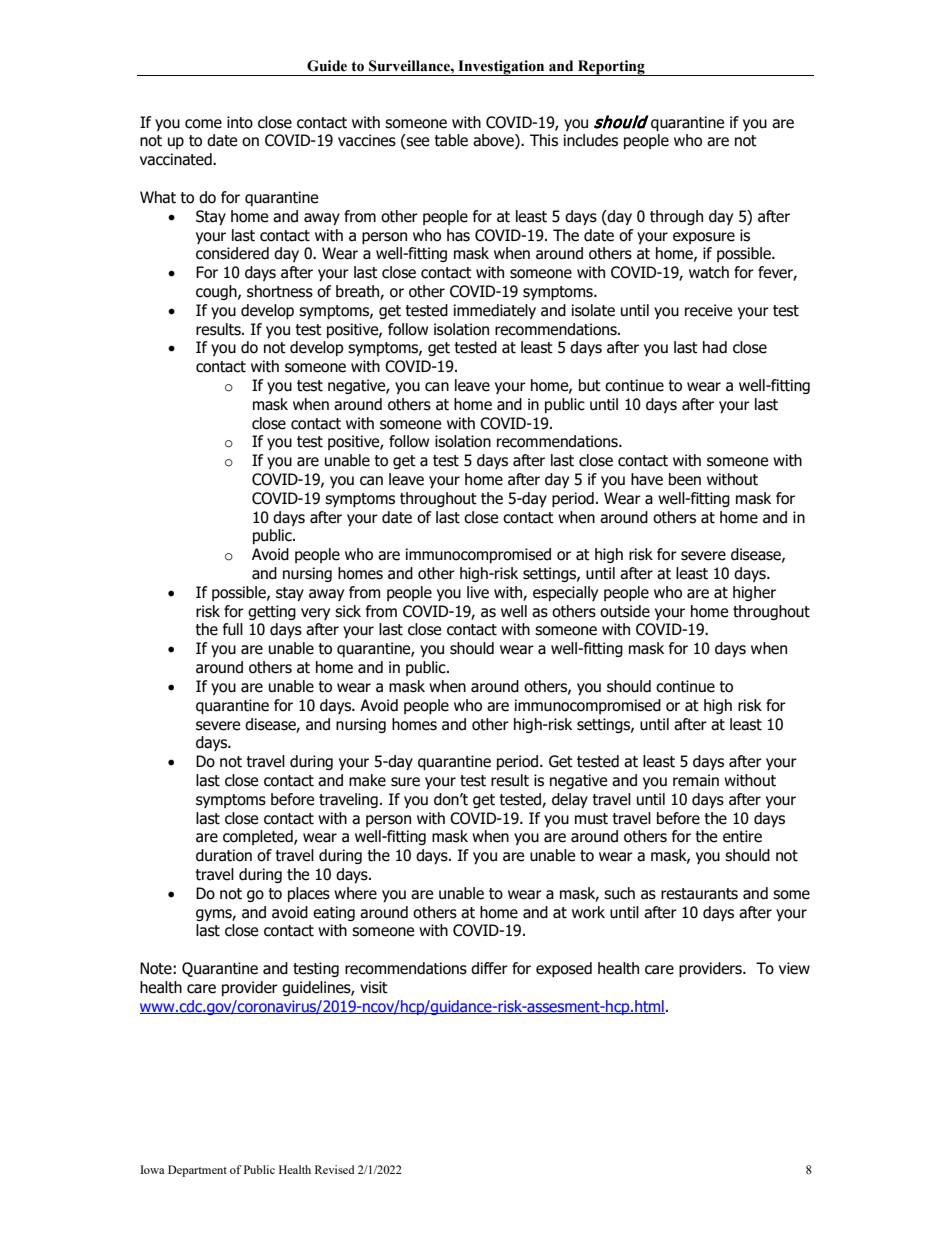  What do you see at coordinates (611, 68) in the screenshot?
I see `Reporting` at bounding box center [611, 68].
